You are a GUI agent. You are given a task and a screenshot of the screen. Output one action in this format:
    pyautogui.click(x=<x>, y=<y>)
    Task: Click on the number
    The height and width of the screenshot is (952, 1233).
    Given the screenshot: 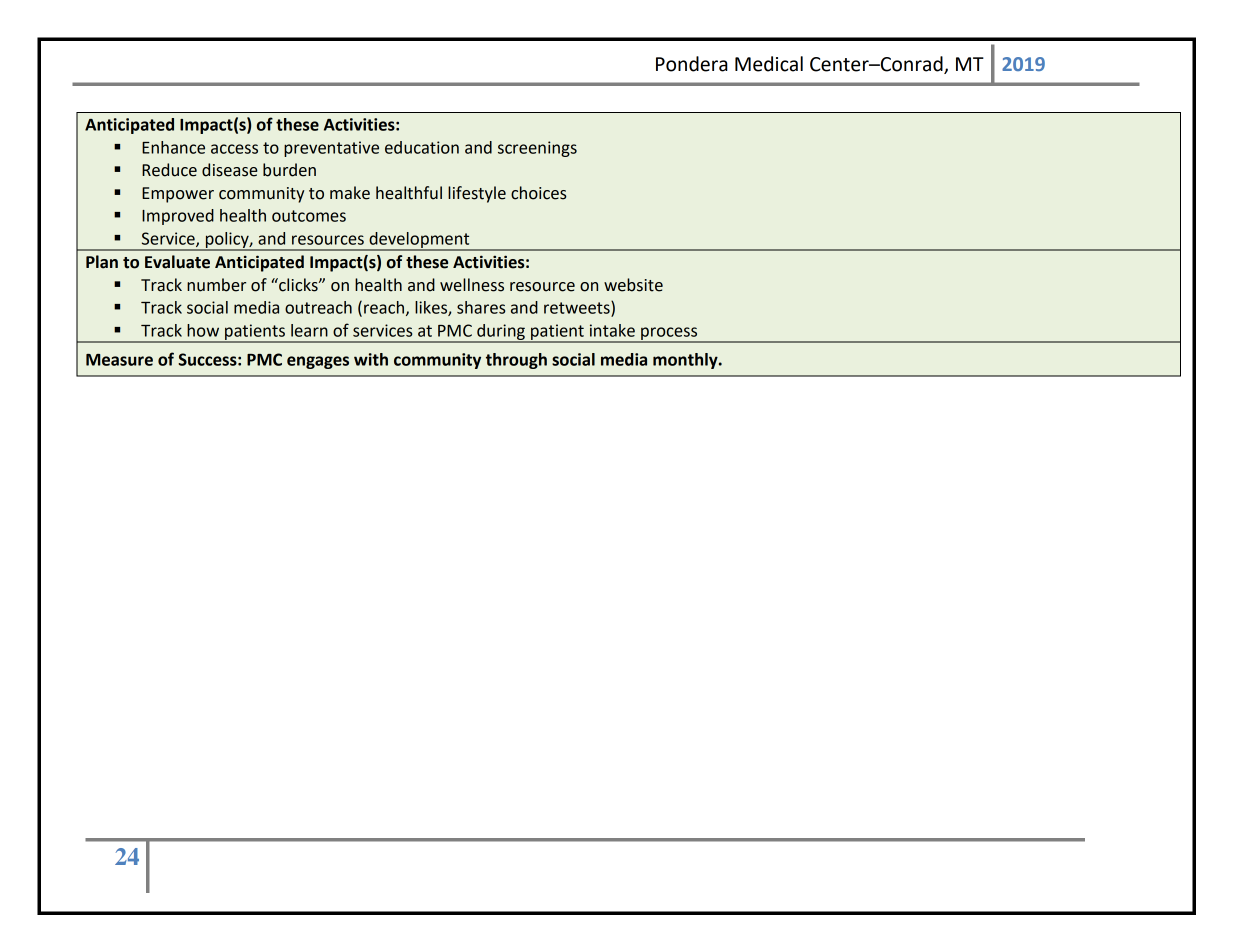 What is the action you would take?
    pyautogui.click(x=216, y=285)
